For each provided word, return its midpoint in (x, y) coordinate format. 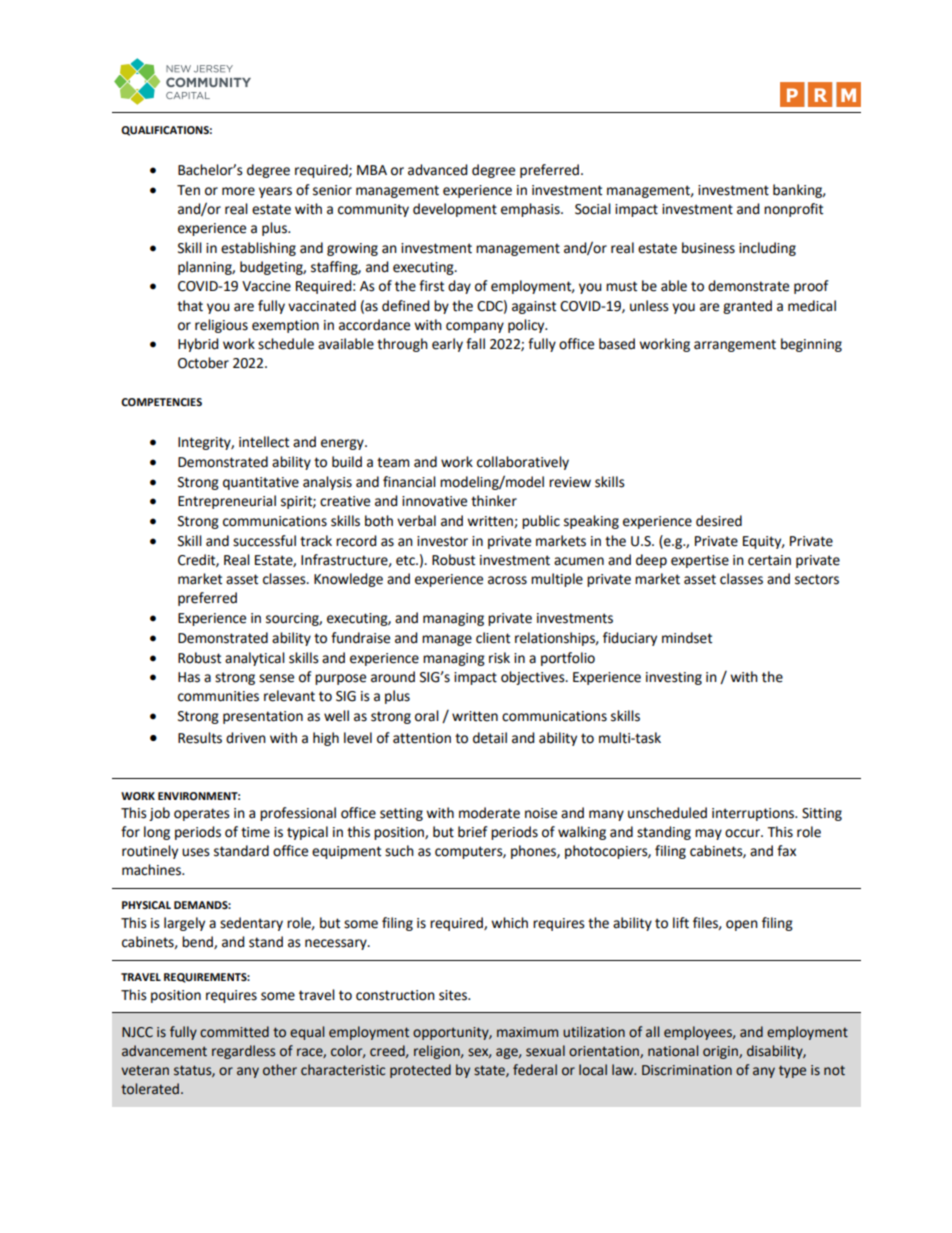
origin (721, 1052)
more (238, 191)
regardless (243, 1052)
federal (535, 1070)
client (493, 638)
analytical (255, 659)
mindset (687, 638)
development (455, 210)
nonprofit (793, 210)
